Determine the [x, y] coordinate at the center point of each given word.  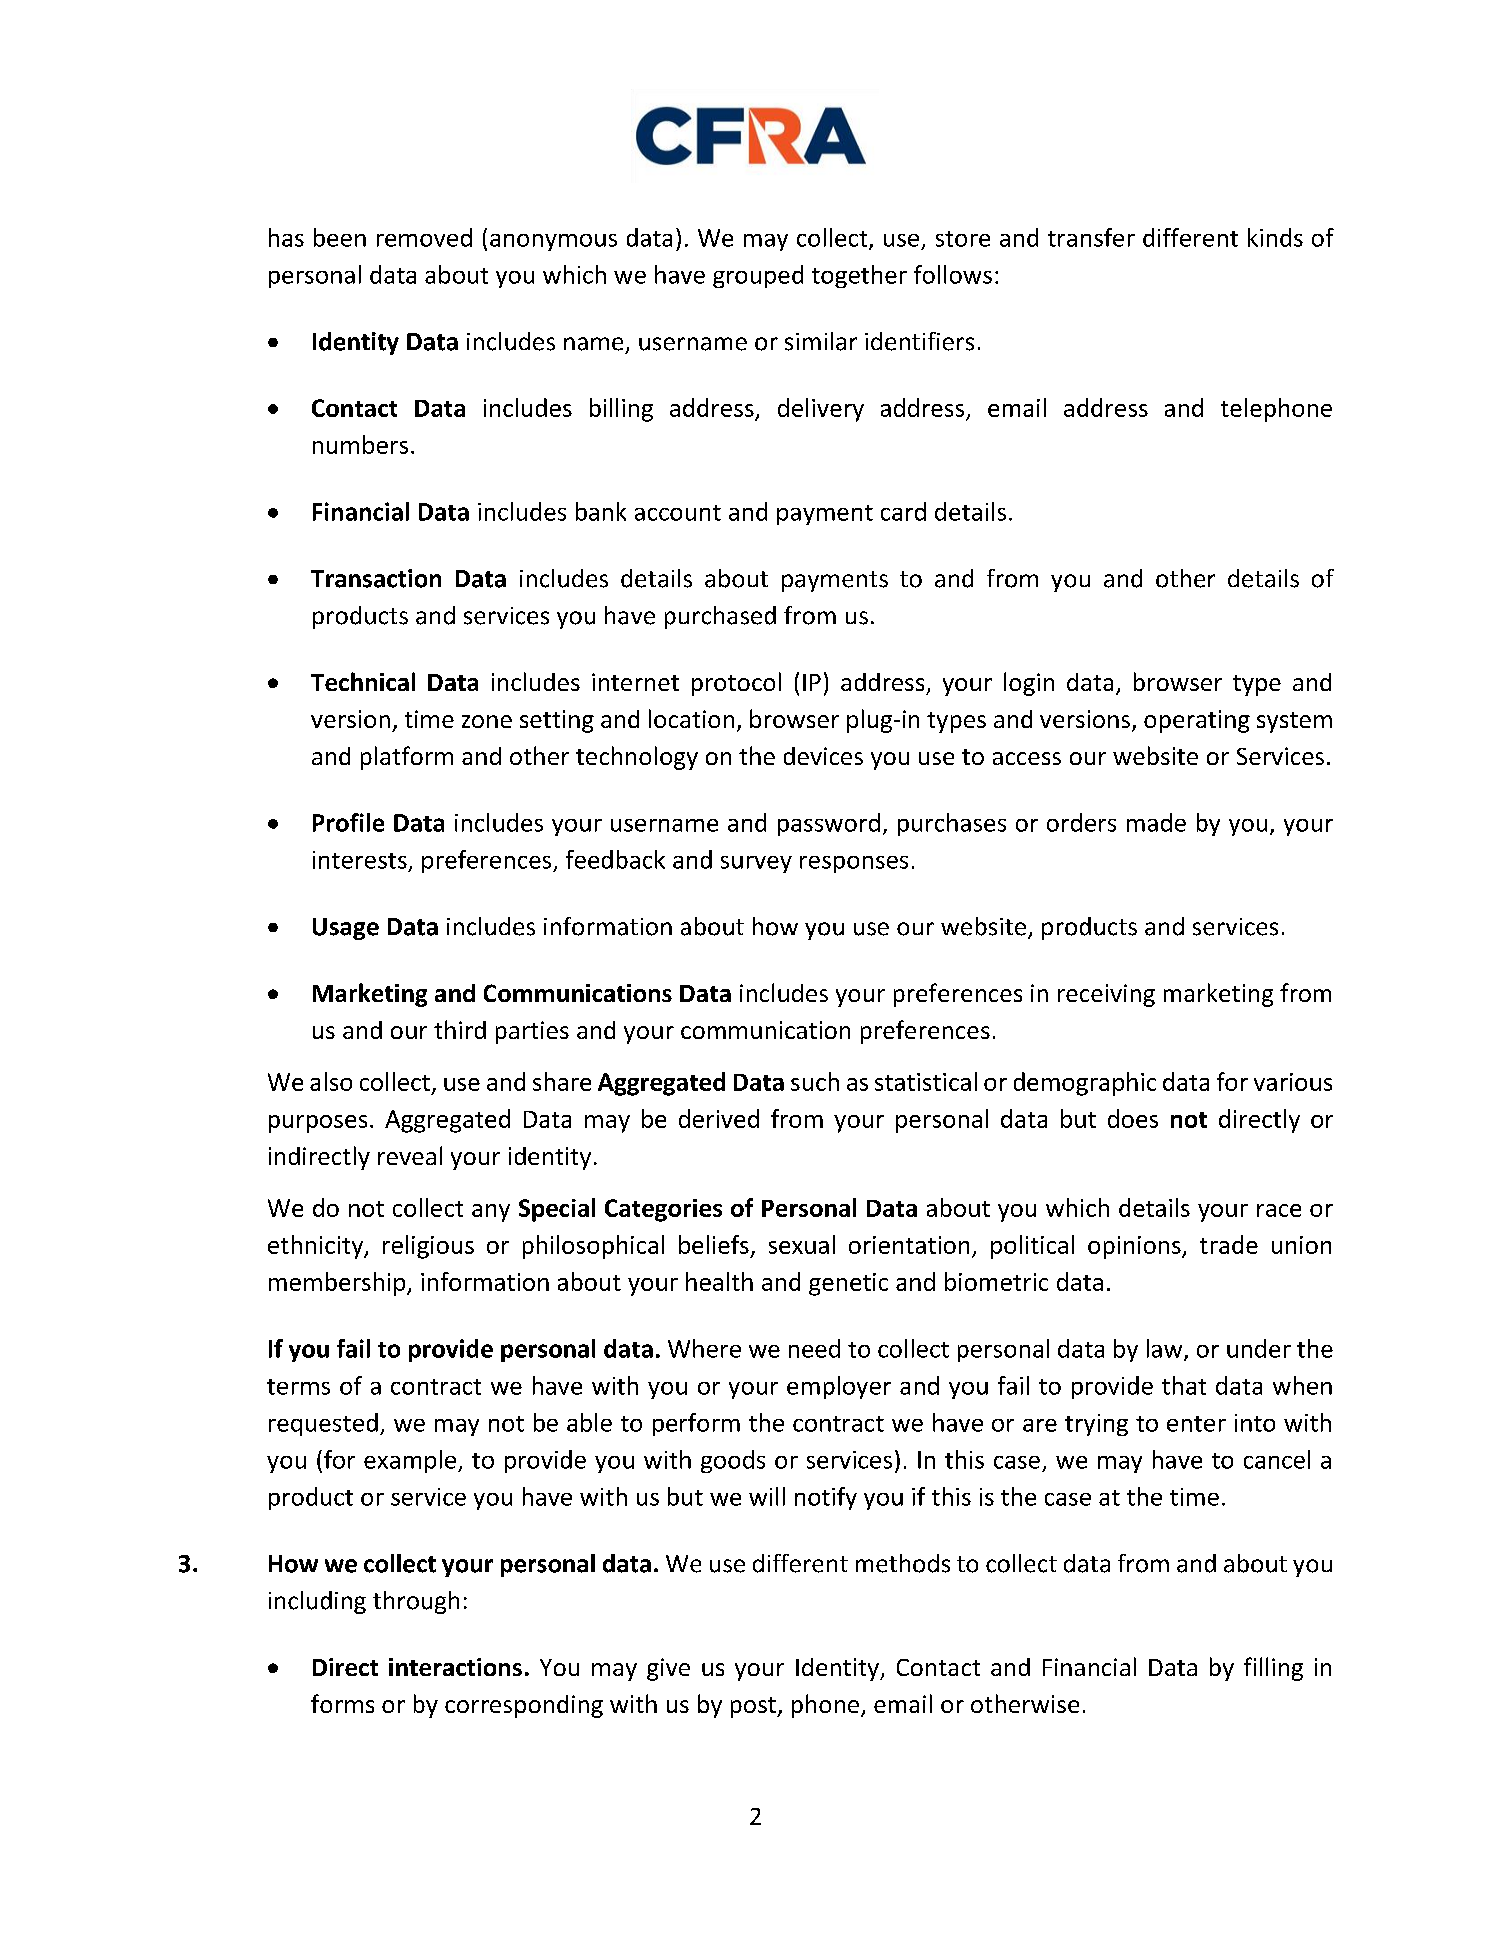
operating [1197, 721]
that [1184, 1385]
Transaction [376, 578]
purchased [720, 617]
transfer [1091, 237]
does [1133, 1118]
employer [839, 1387]
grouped [758, 276]
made [1156, 822]
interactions [455, 1667]
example [411, 1461]
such [815, 1081]
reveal [410, 1155]
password [829, 824]
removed [424, 237]
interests [360, 860]
